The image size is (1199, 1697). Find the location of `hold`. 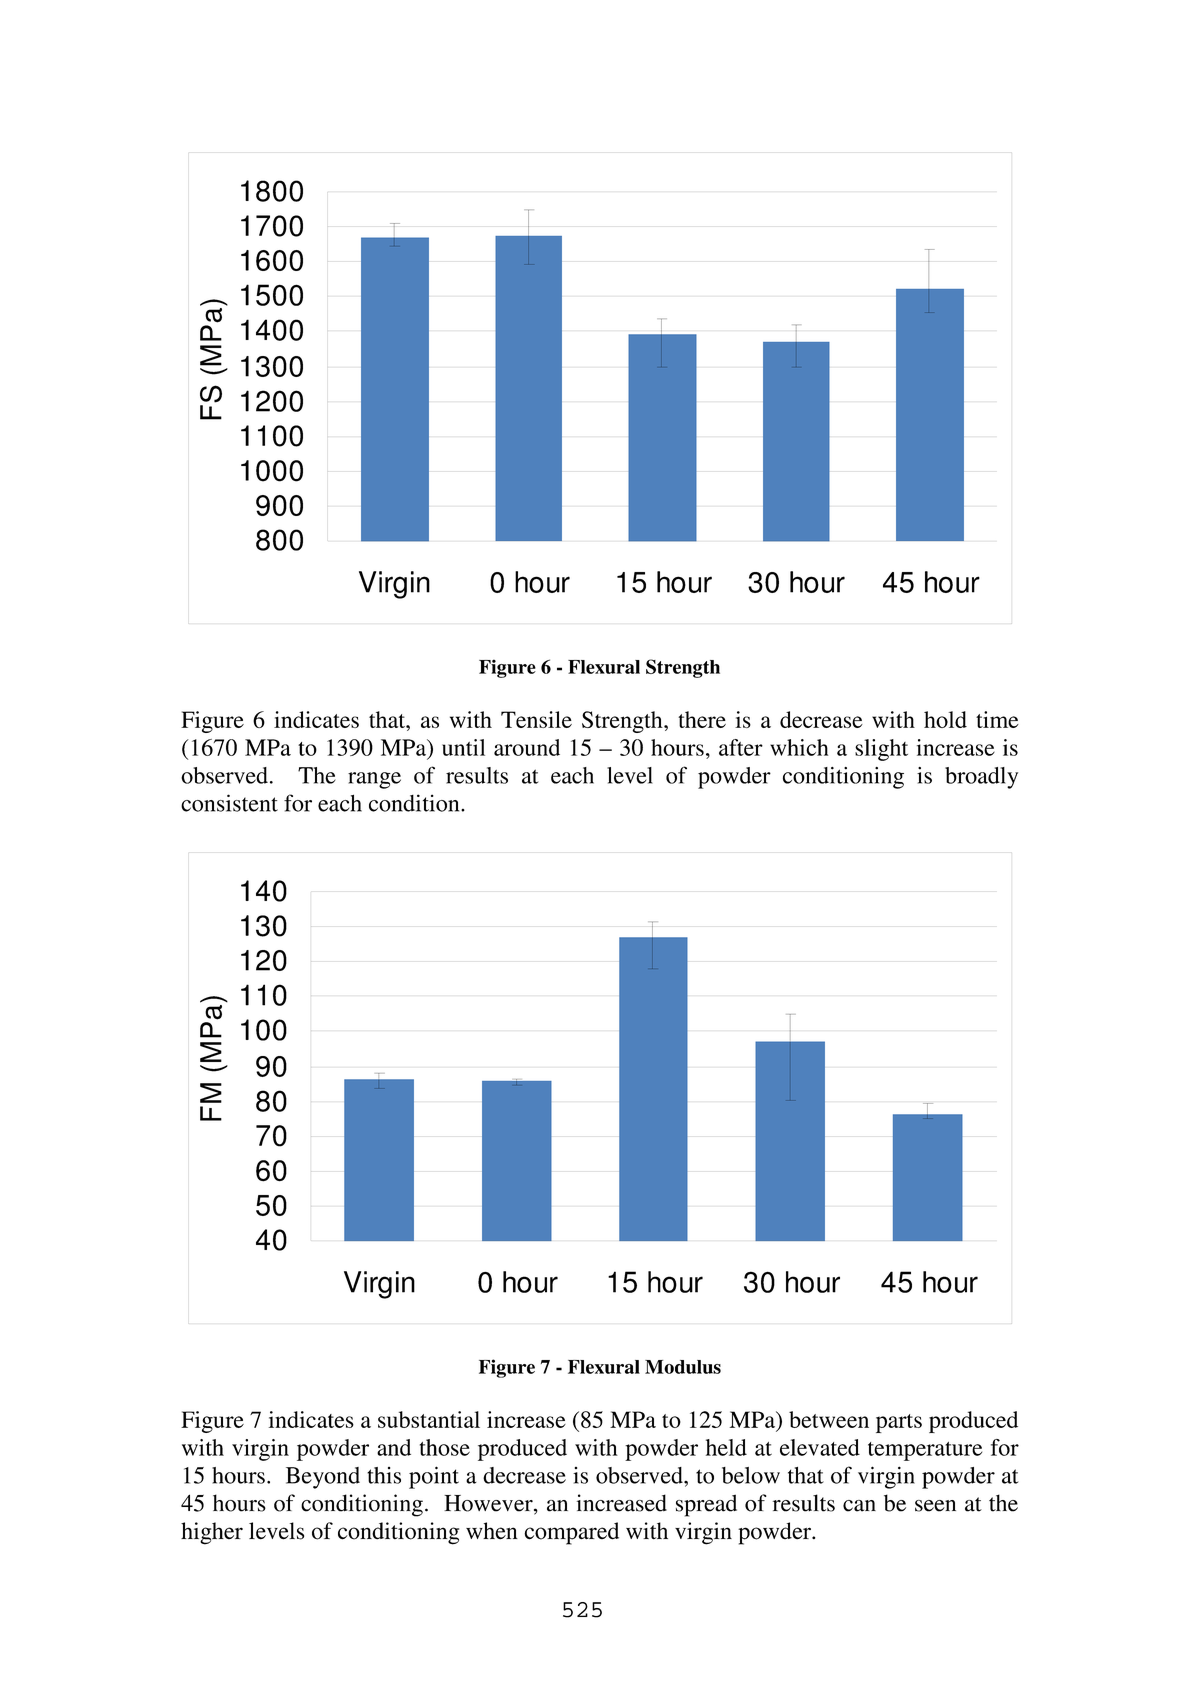

hold is located at coordinates (945, 719).
